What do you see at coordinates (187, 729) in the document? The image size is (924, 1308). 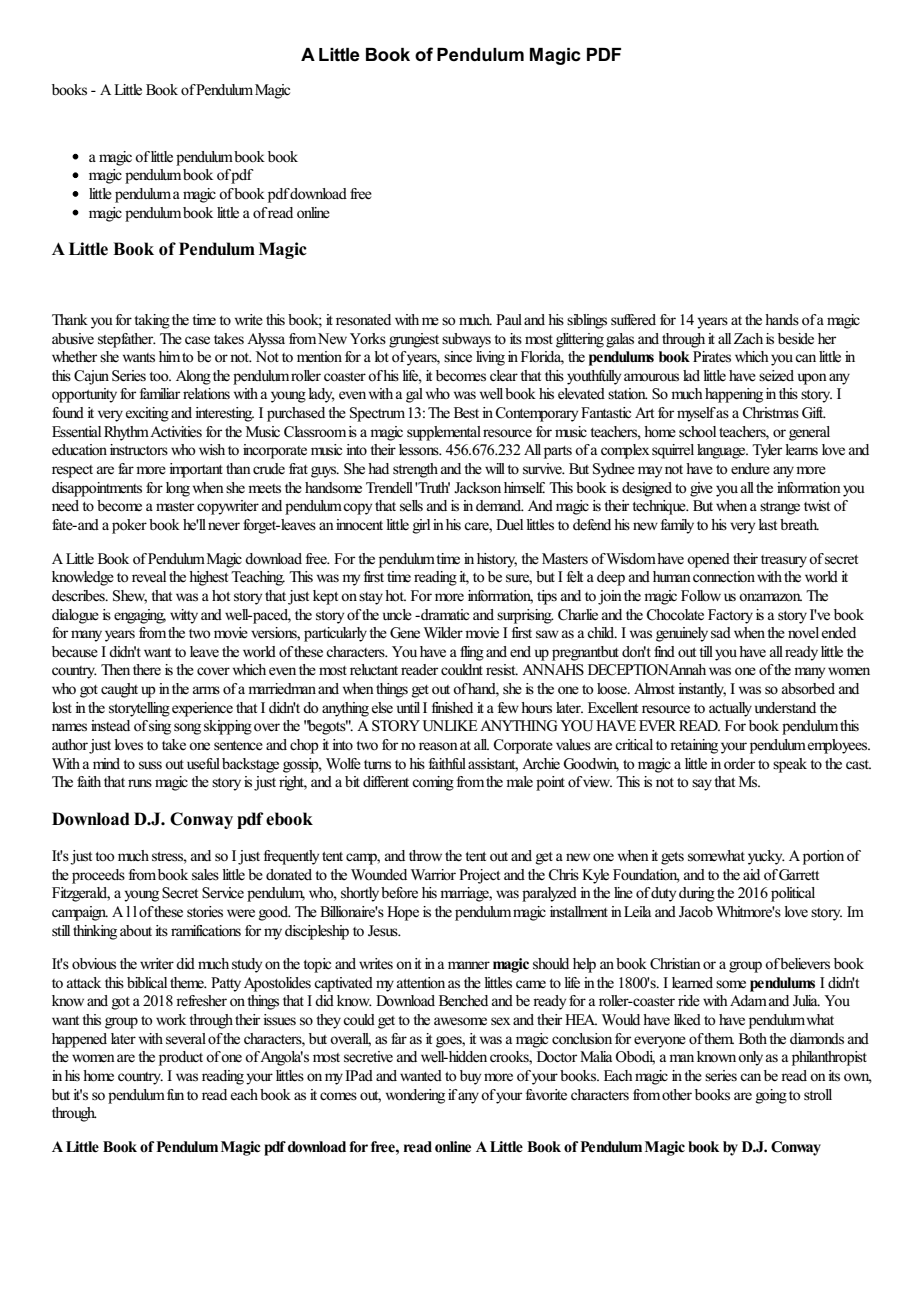 I see `song` at bounding box center [187, 729].
